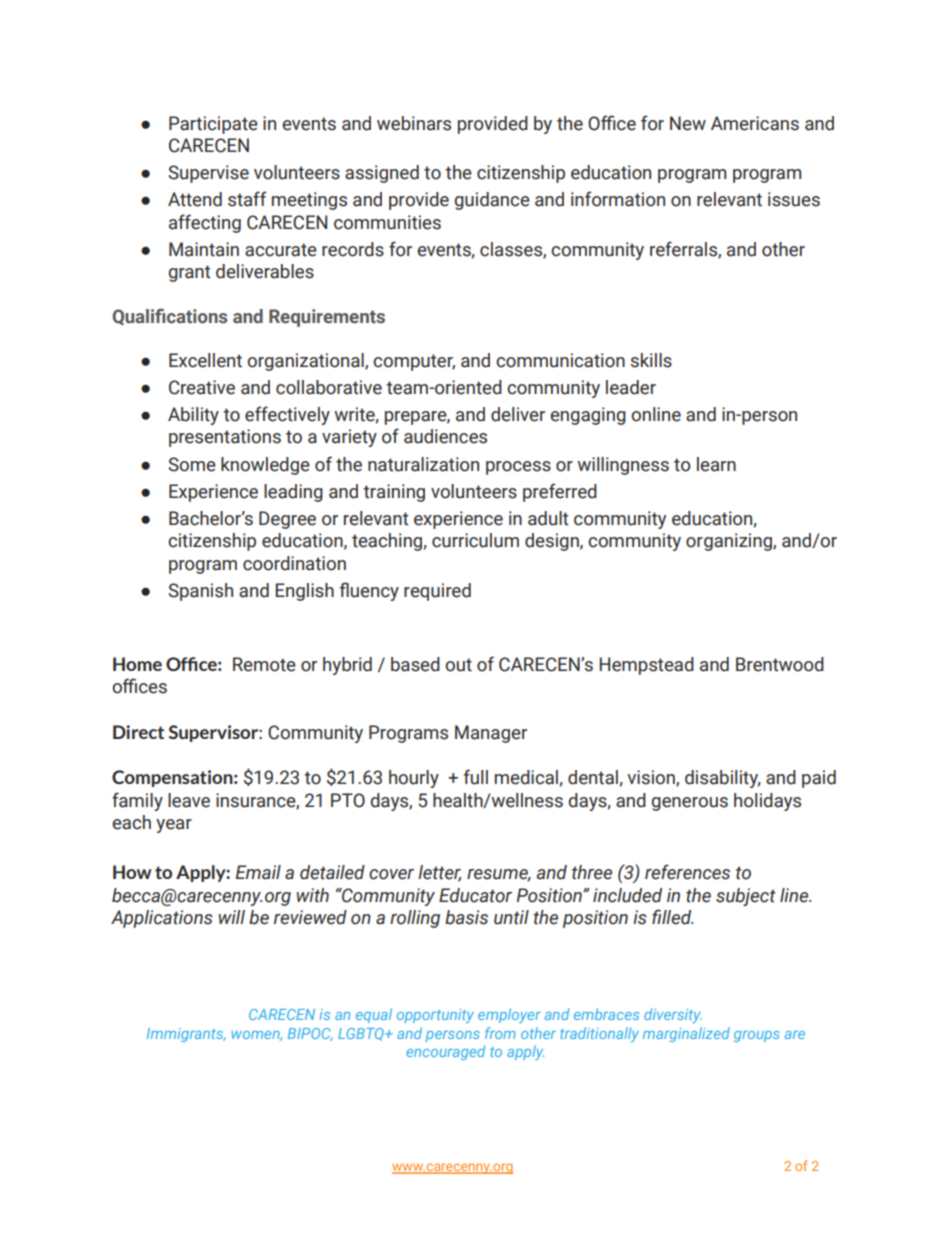 This screenshot has width=952, height=1233. What do you see at coordinates (174, 826) in the screenshot?
I see `year` at bounding box center [174, 826].
